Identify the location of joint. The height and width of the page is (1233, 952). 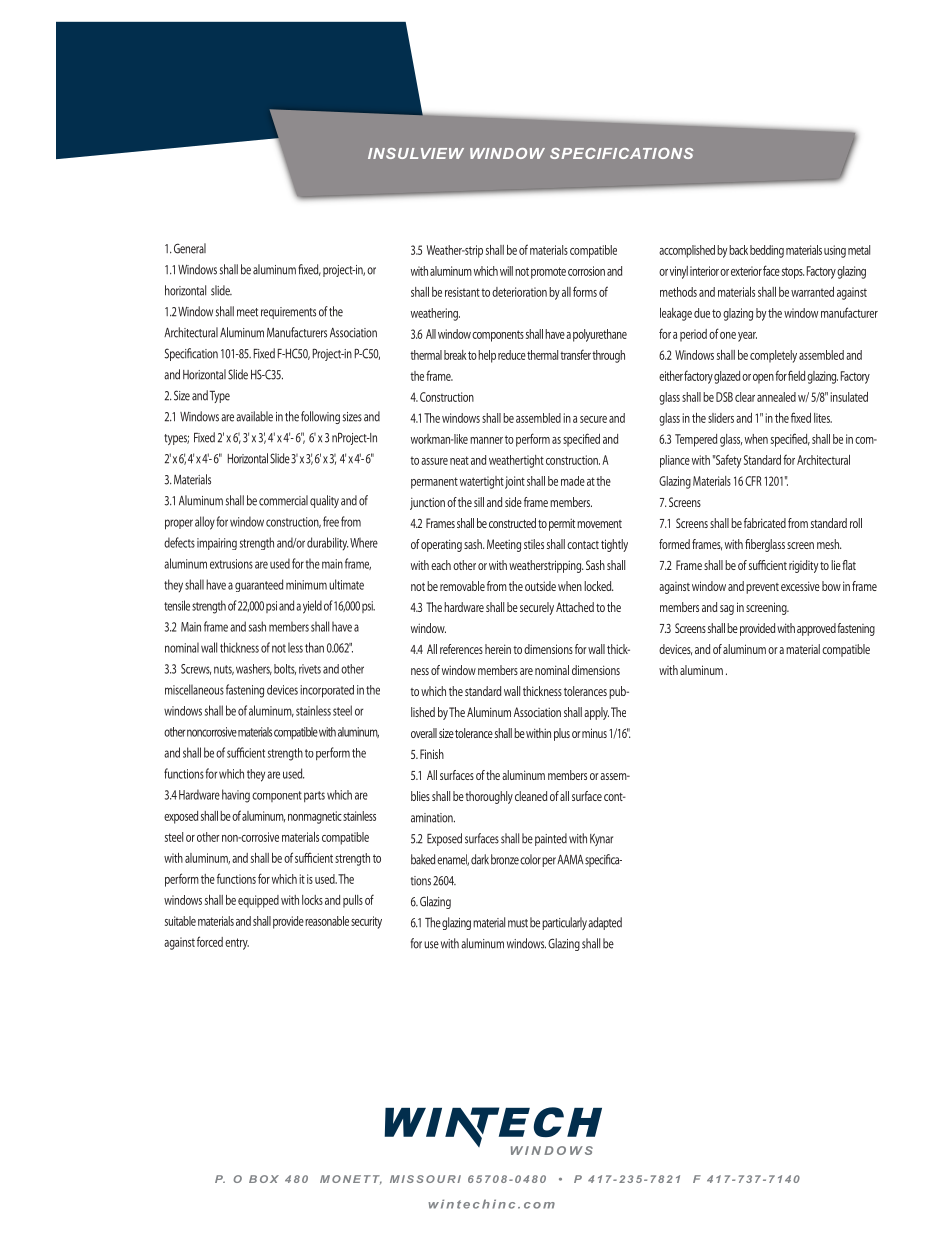
(515, 482).
